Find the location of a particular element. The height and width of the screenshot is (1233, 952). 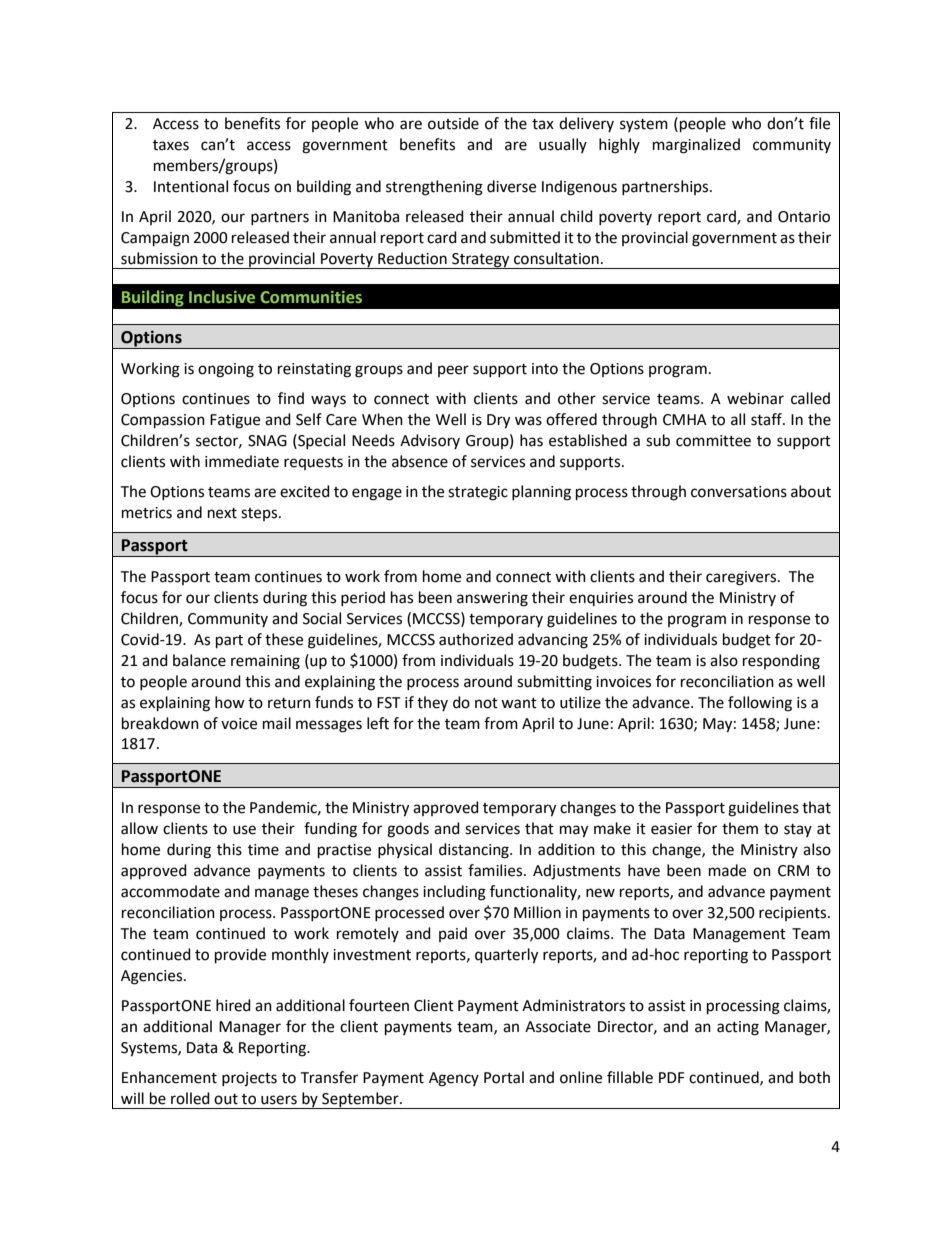

conversations is located at coordinates (739, 492).
